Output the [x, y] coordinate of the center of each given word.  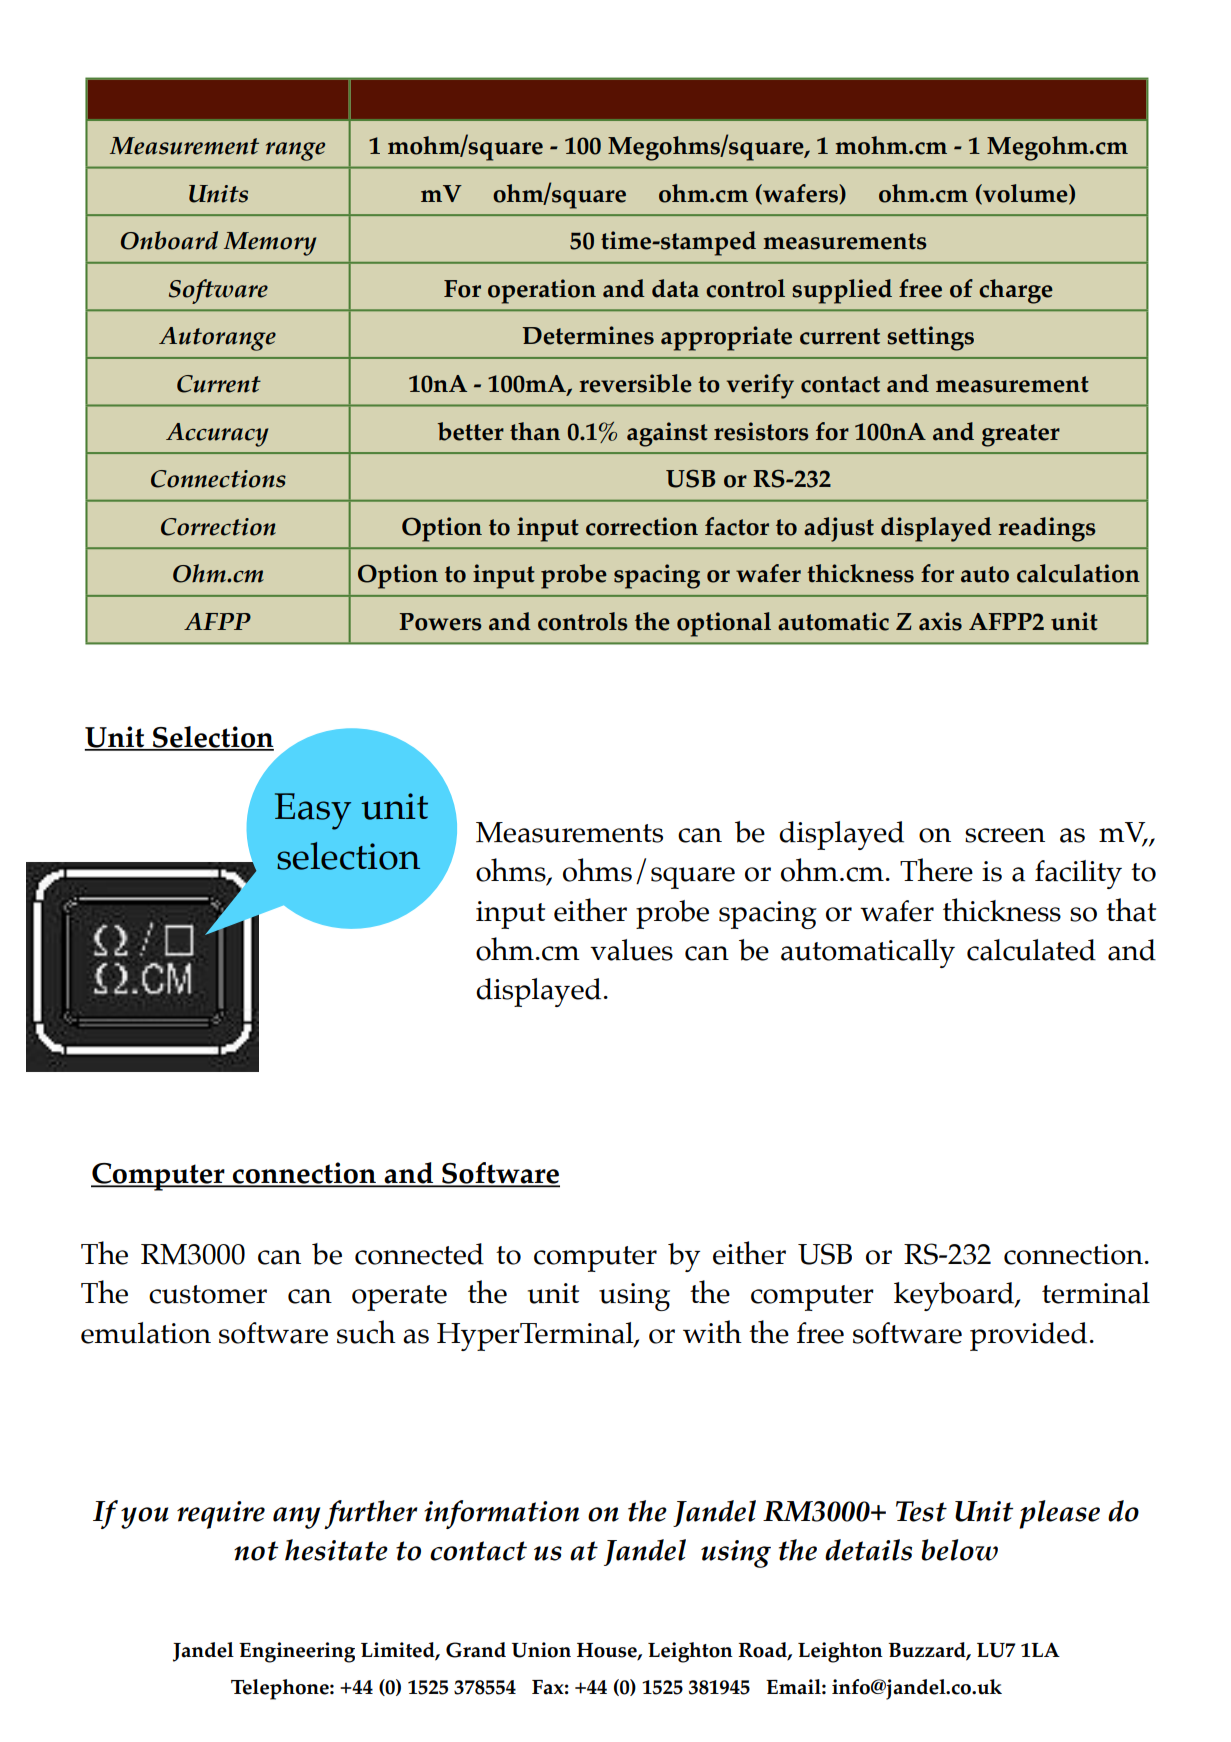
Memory [270, 244]
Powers [440, 622]
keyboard [955, 1296]
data [675, 288]
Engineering [297, 1652]
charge [1016, 291]
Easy [313, 811]
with [712, 1331]
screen [1005, 835]
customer [208, 1294]
